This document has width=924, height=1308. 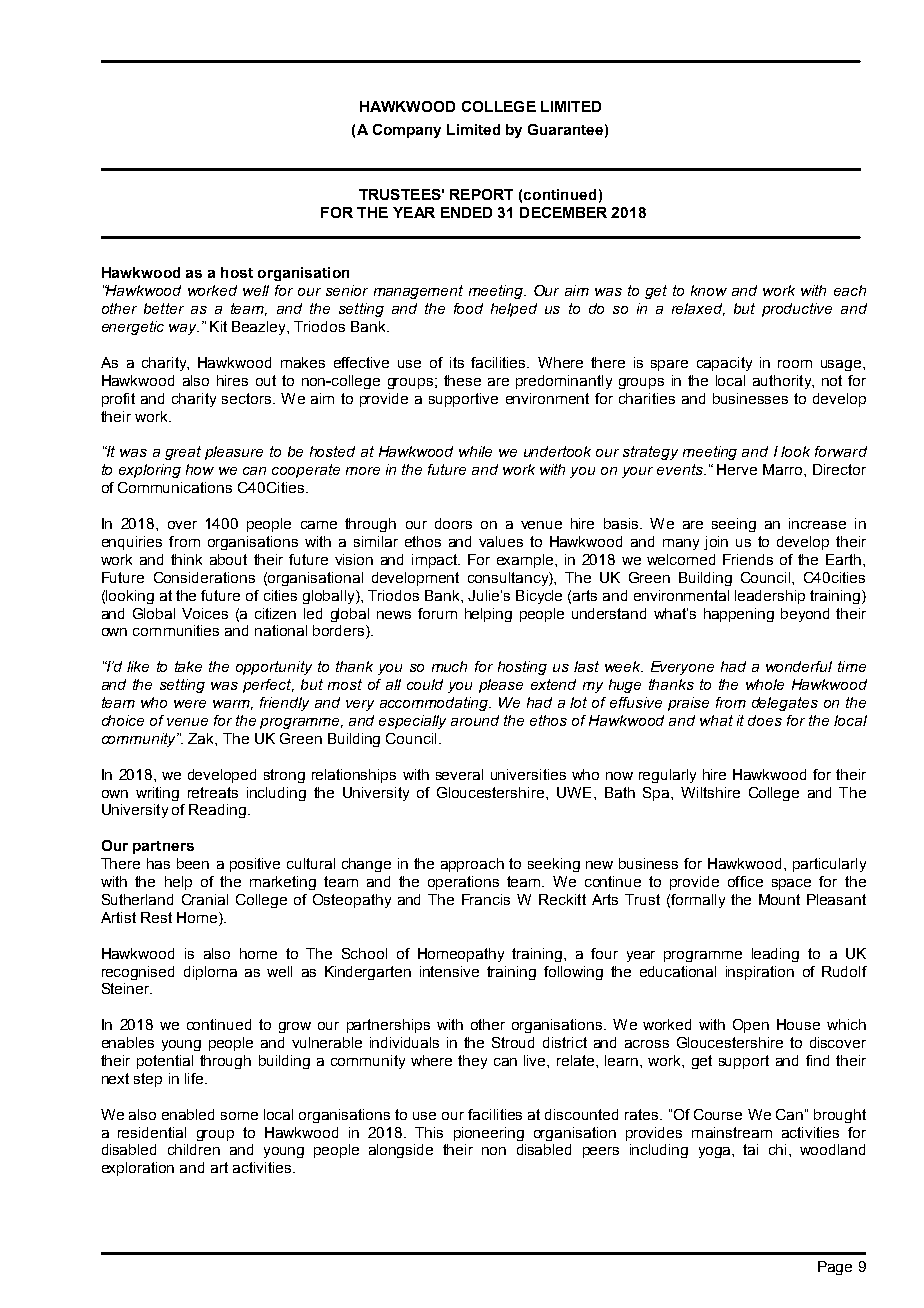 What do you see at coordinates (513, 1042) in the document?
I see `Stroud` at bounding box center [513, 1042].
